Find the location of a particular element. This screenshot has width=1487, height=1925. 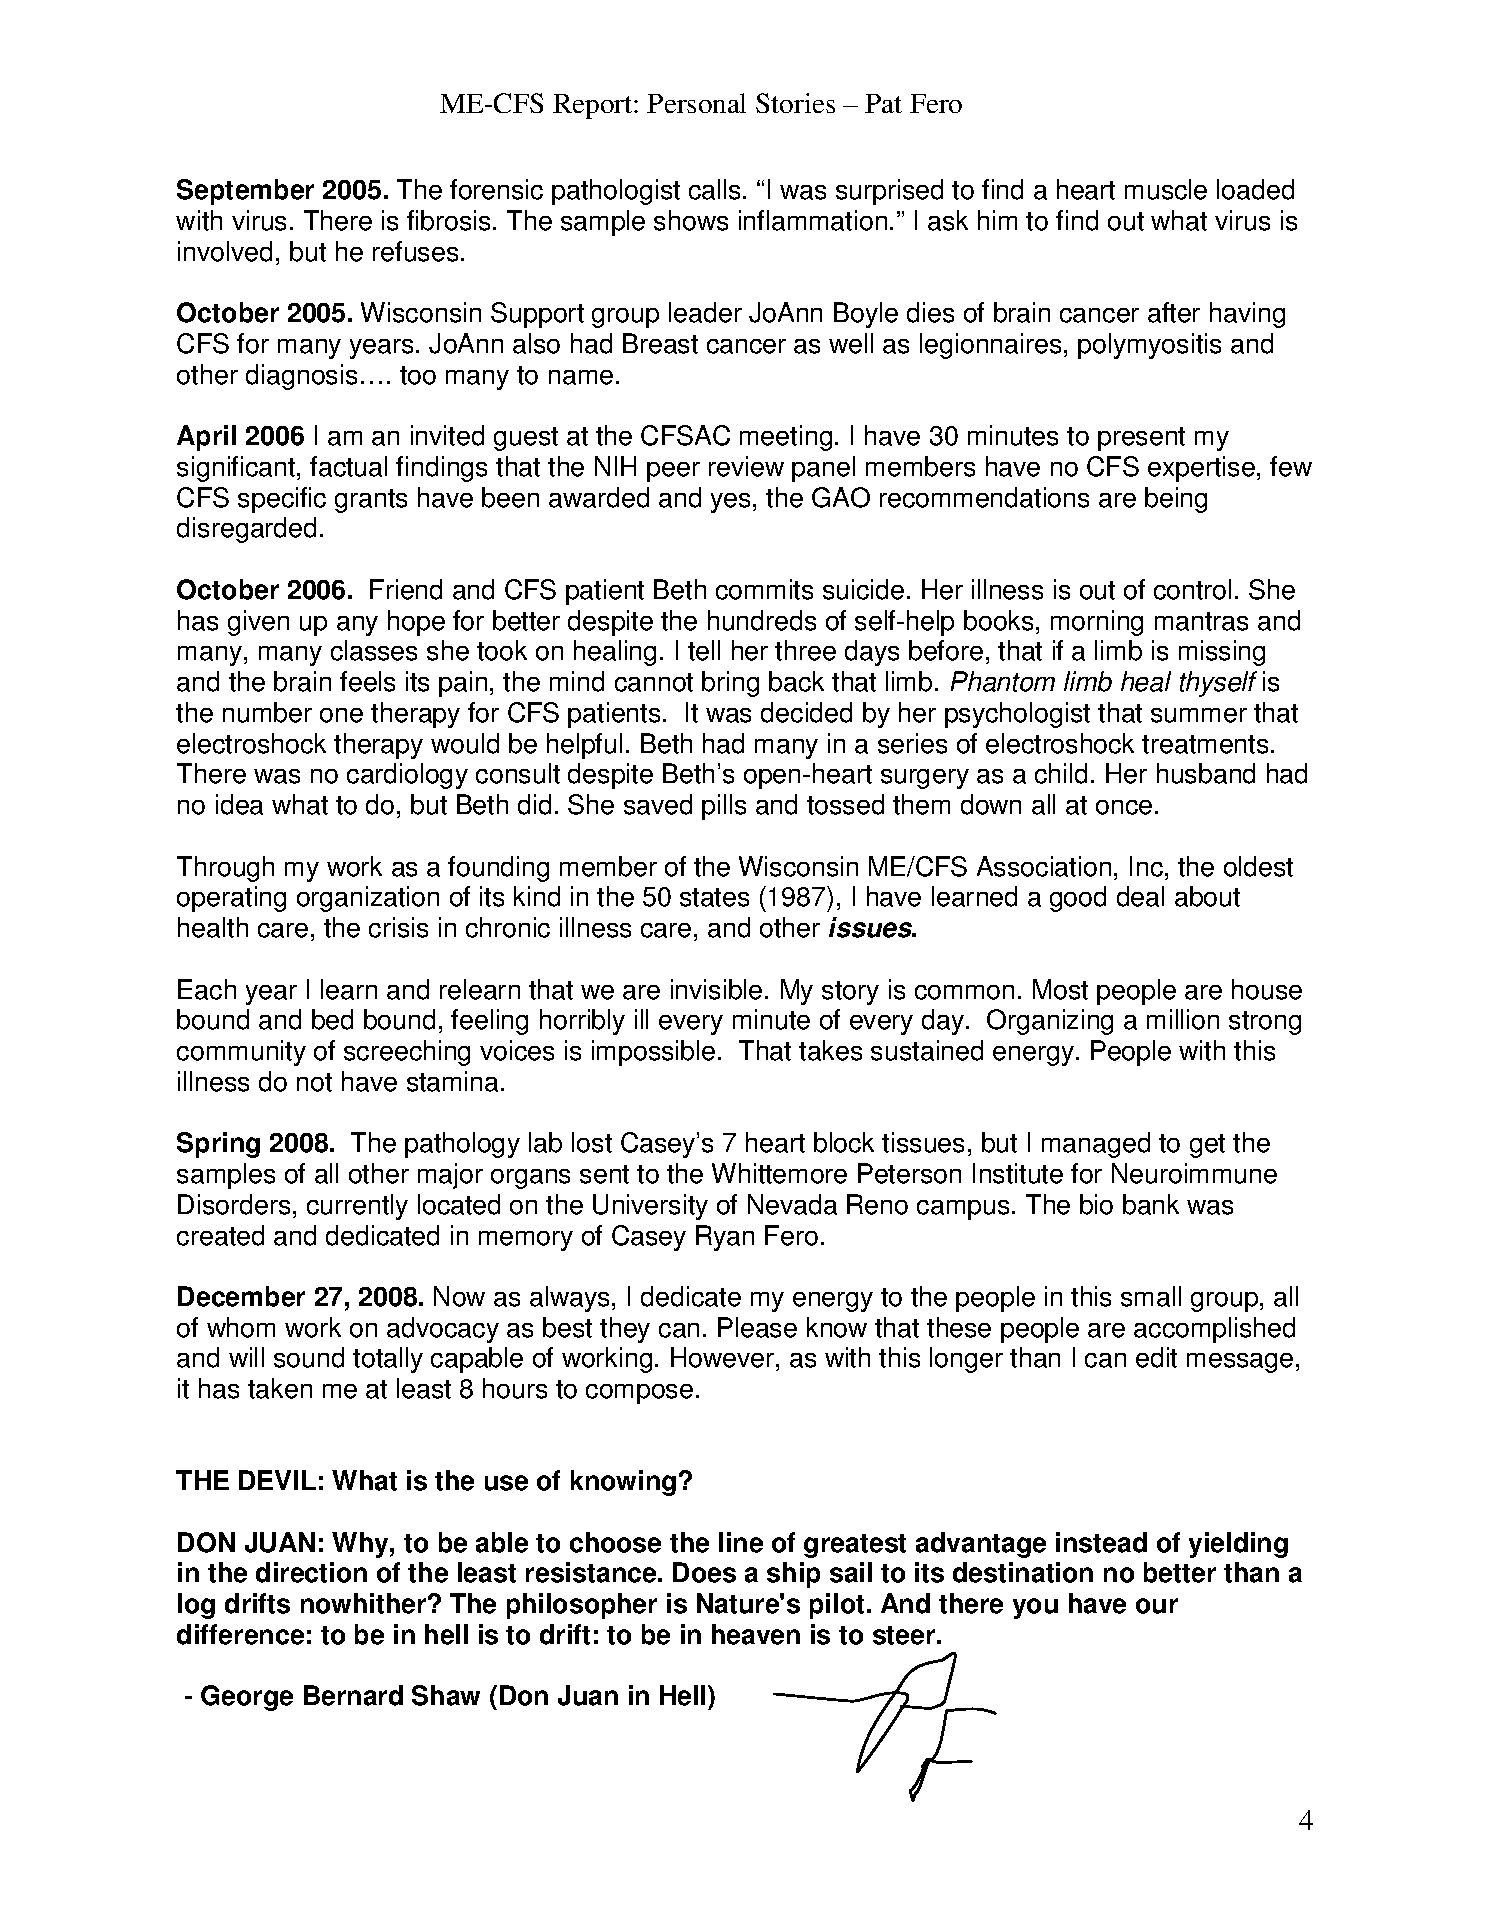

deal is located at coordinates (1140, 896).
